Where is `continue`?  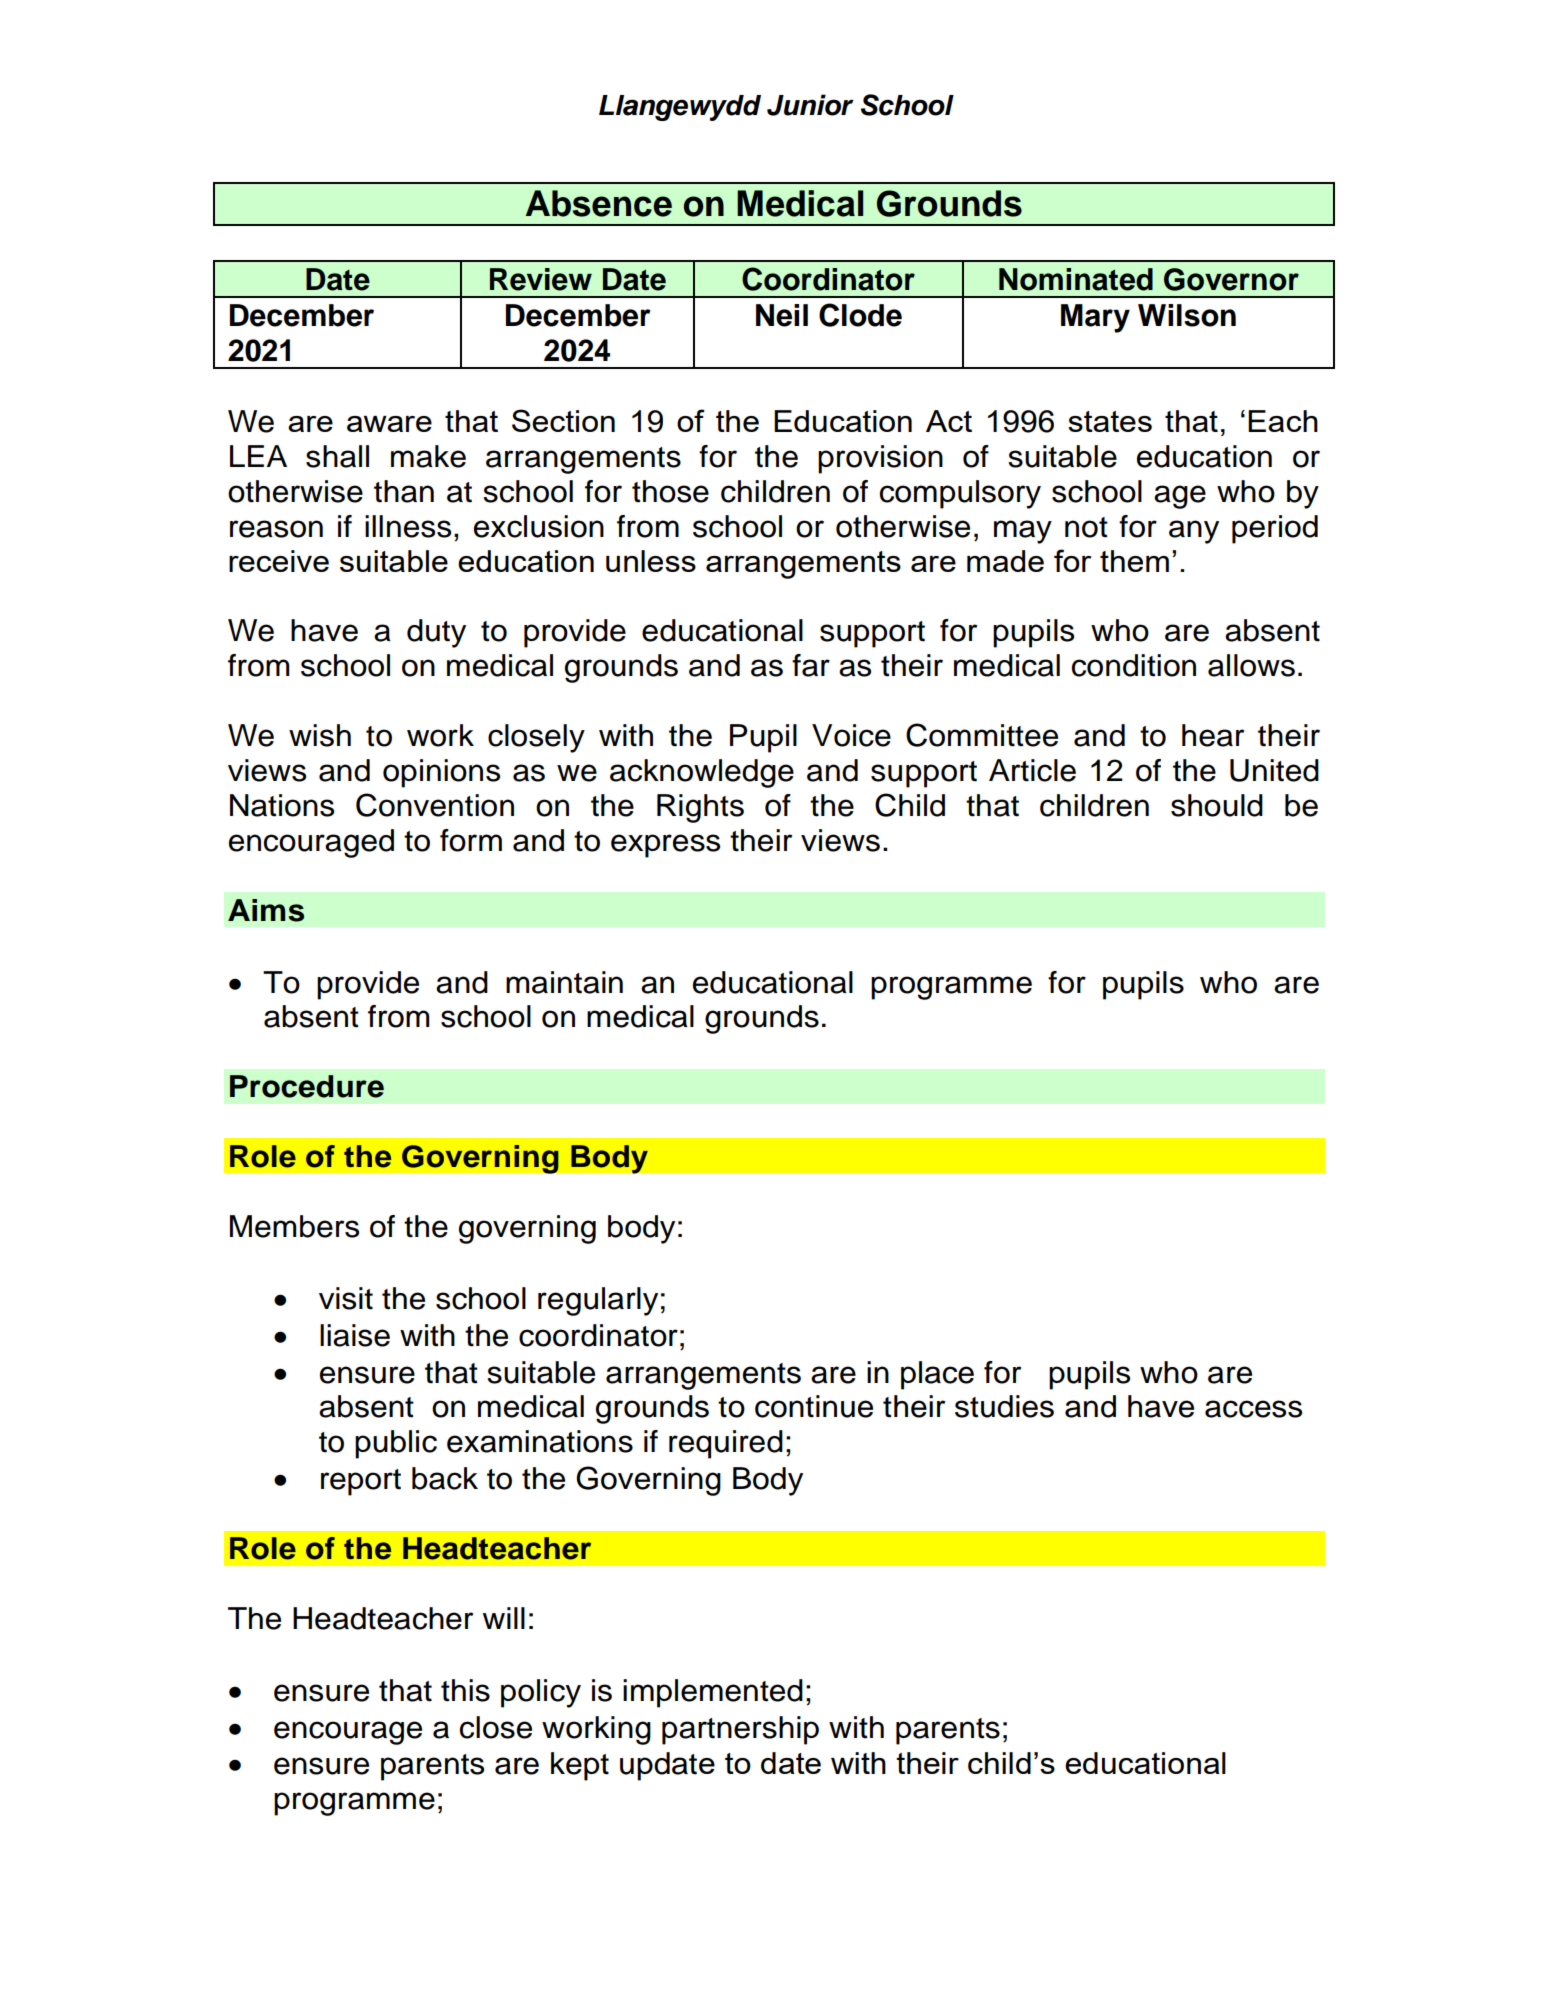 continue is located at coordinates (814, 1406).
